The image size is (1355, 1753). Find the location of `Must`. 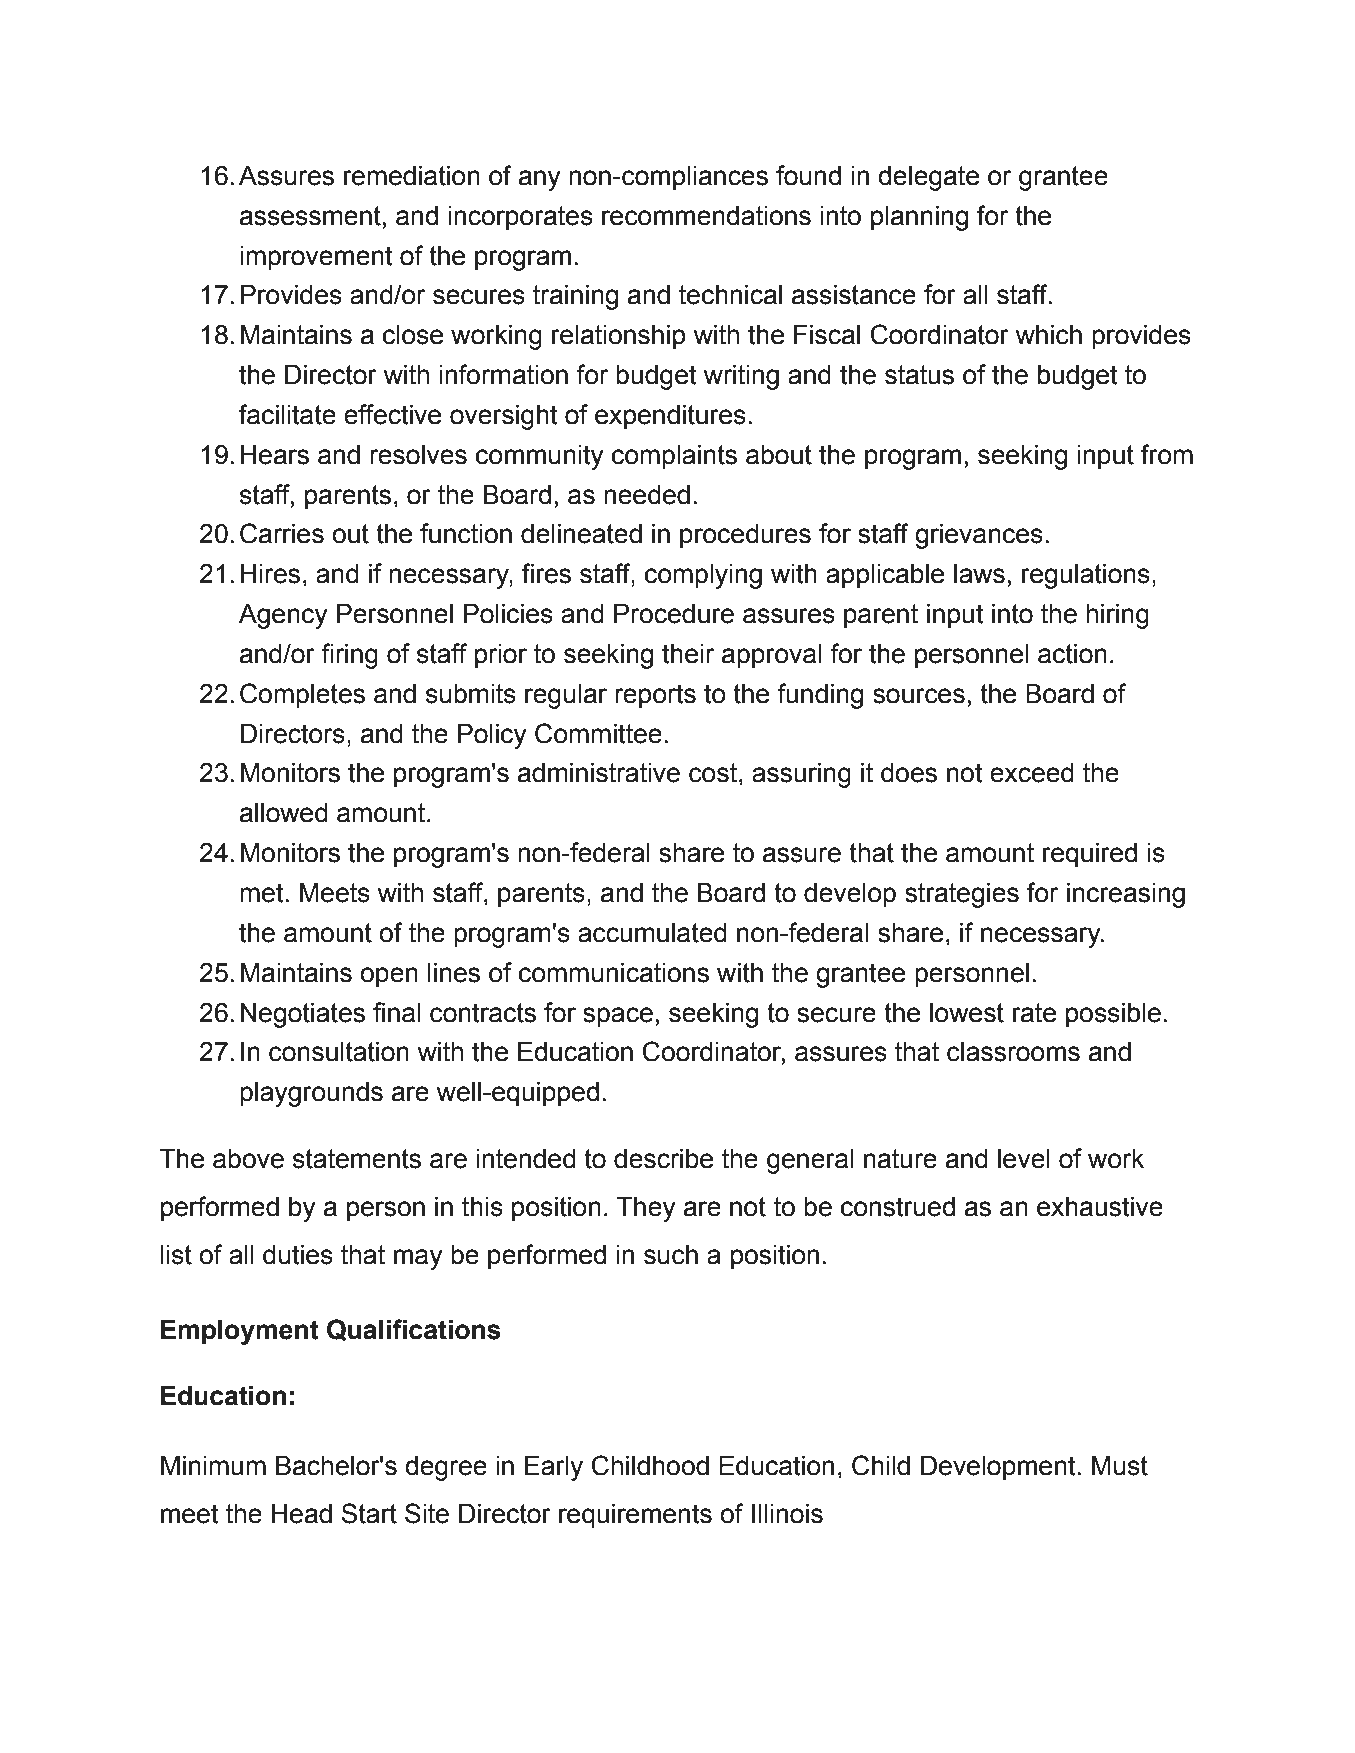

Must is located at coordinates (1120, 1466).
